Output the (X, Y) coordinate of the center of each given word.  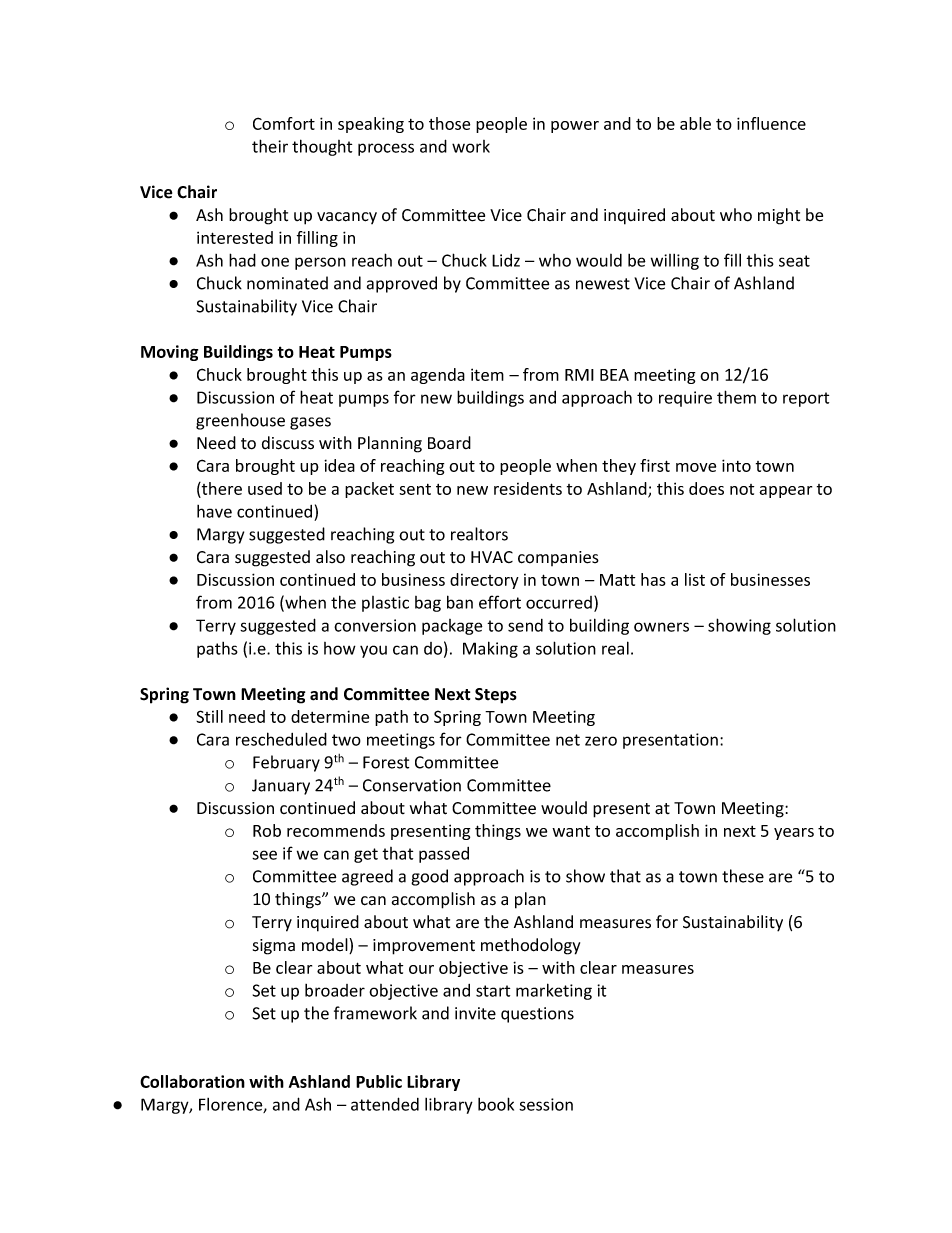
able (695, 123)
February (286, 763)
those (449, 123)
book (496, 1104)
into (736, 465)
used (265, 488)
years (794, 834)
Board (449, 443)
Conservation (412, 785)
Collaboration (192, 1081)
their (270, 146)
